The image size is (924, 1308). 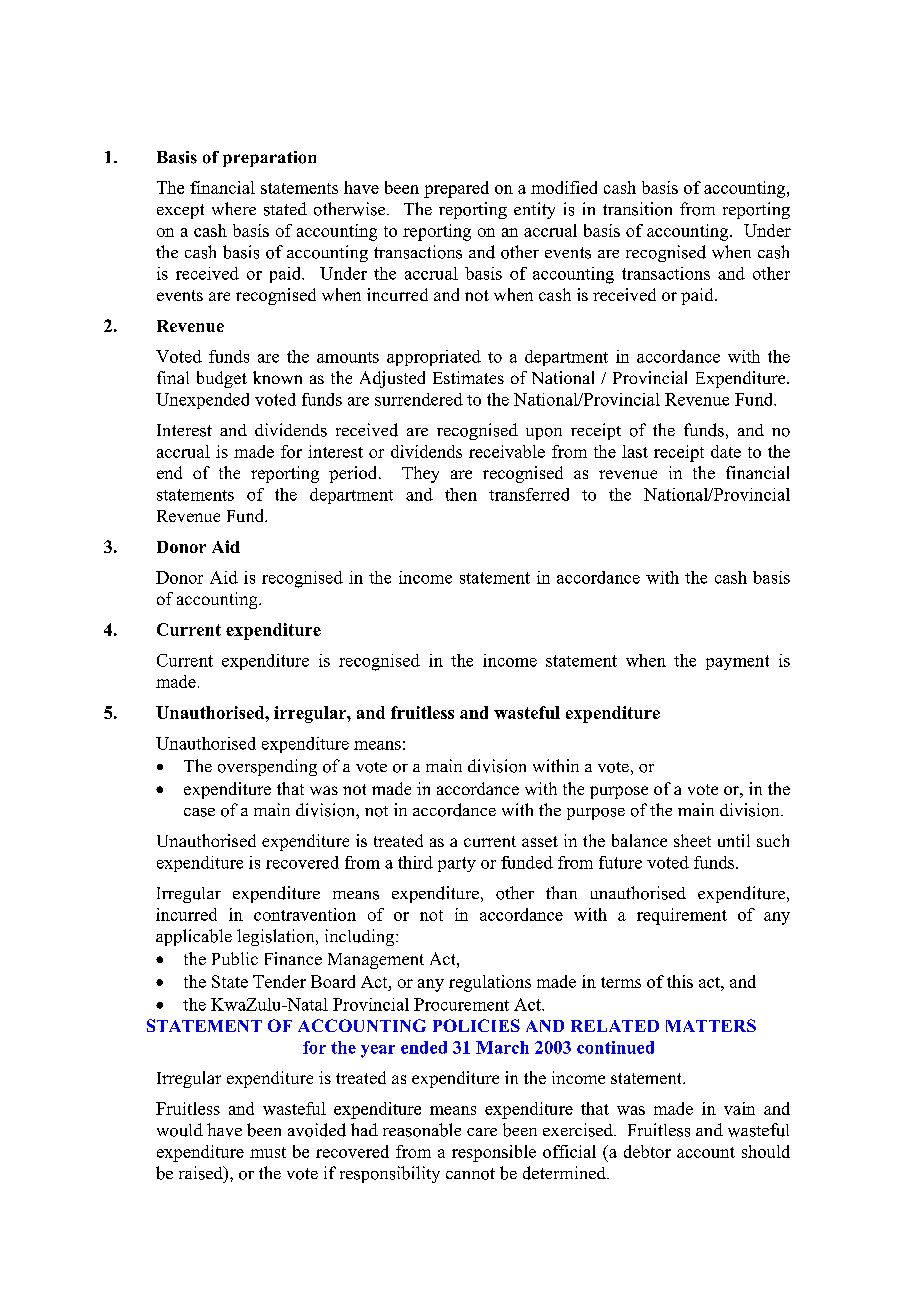 I want to click on legislation, so click(x=277, y=937).
